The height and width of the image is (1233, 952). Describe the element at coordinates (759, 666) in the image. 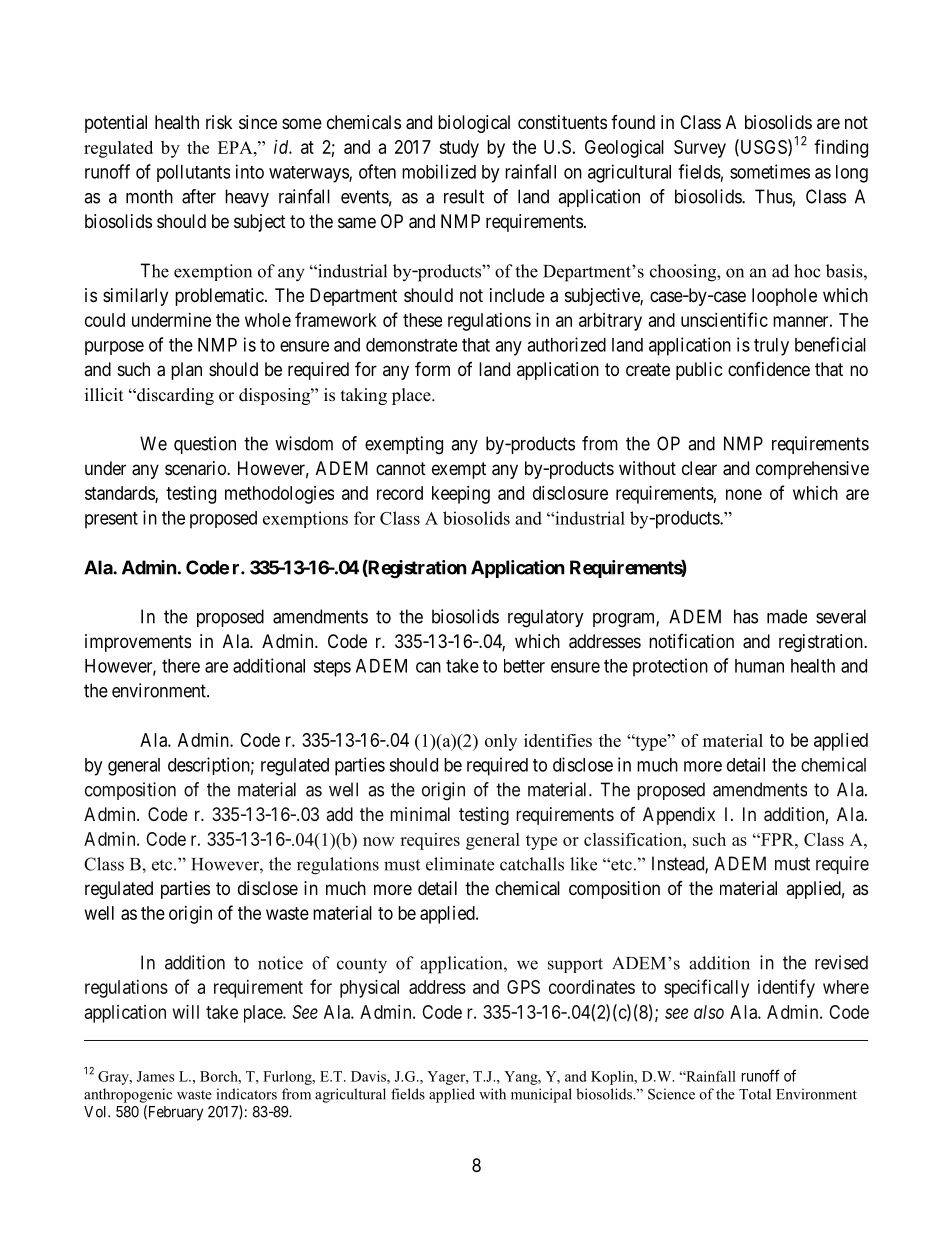

I see `human` at that location.
